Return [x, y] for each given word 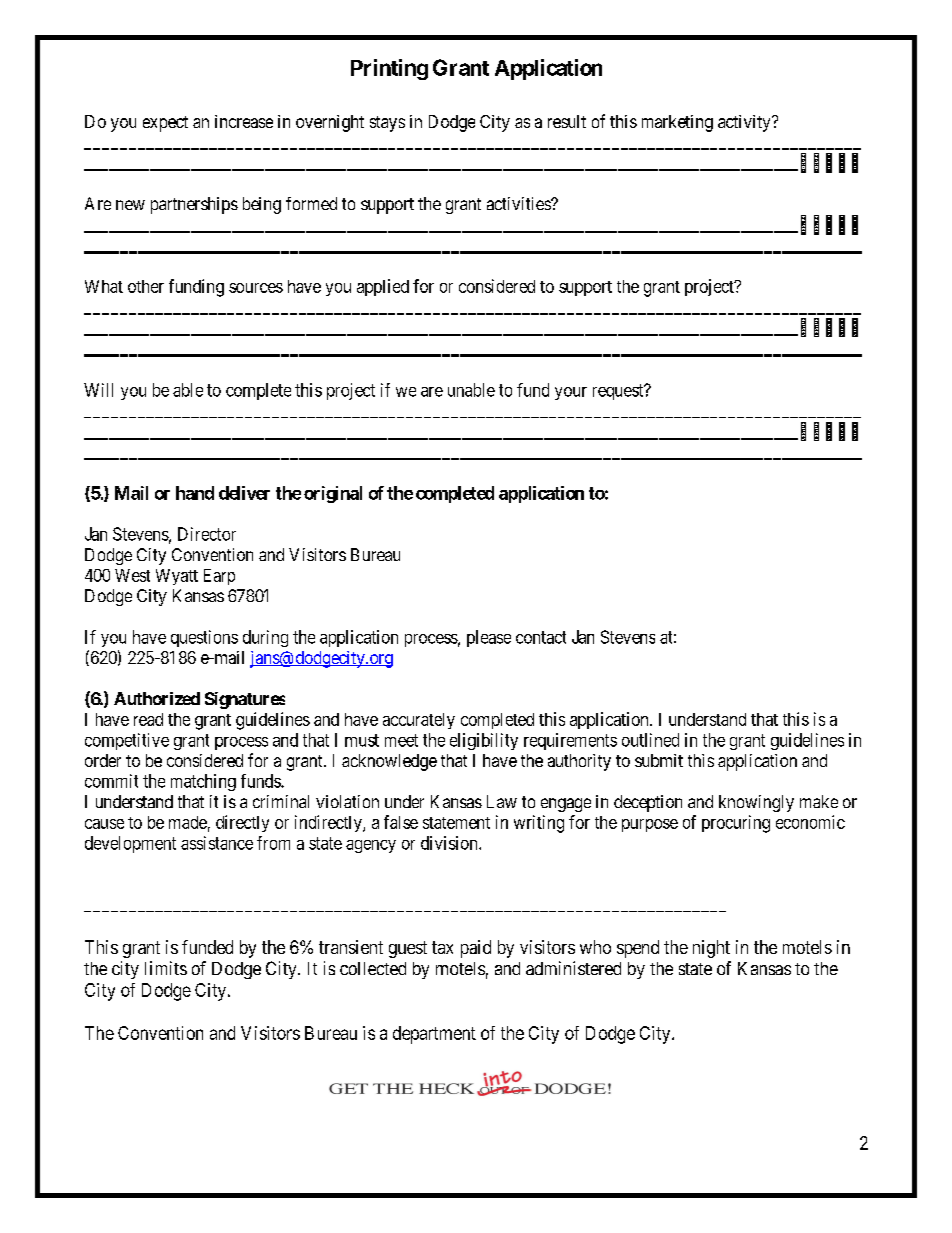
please [489, 638]
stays [387, 124]
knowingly [756, 803]
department [434, 1035]
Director [207, 534]
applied [383, 287]
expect [165, 124]
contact [541, 637]
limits [166, 968]
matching [203, 782]
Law [502, 801]
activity [745, 123]
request [619, 392]
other [146, 286]
